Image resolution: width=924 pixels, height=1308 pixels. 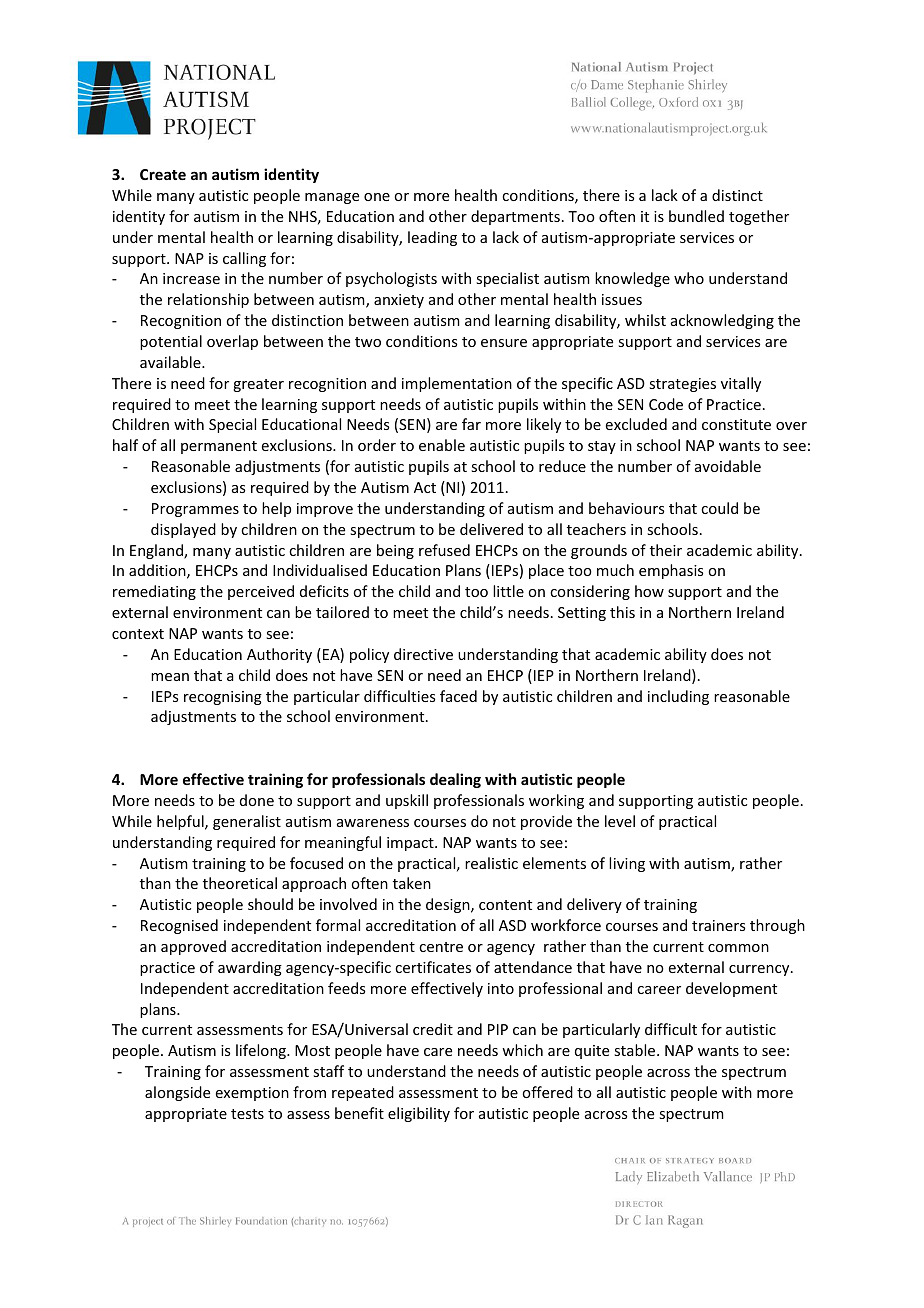 I want to click on leading, so click(x=432, y=238).
